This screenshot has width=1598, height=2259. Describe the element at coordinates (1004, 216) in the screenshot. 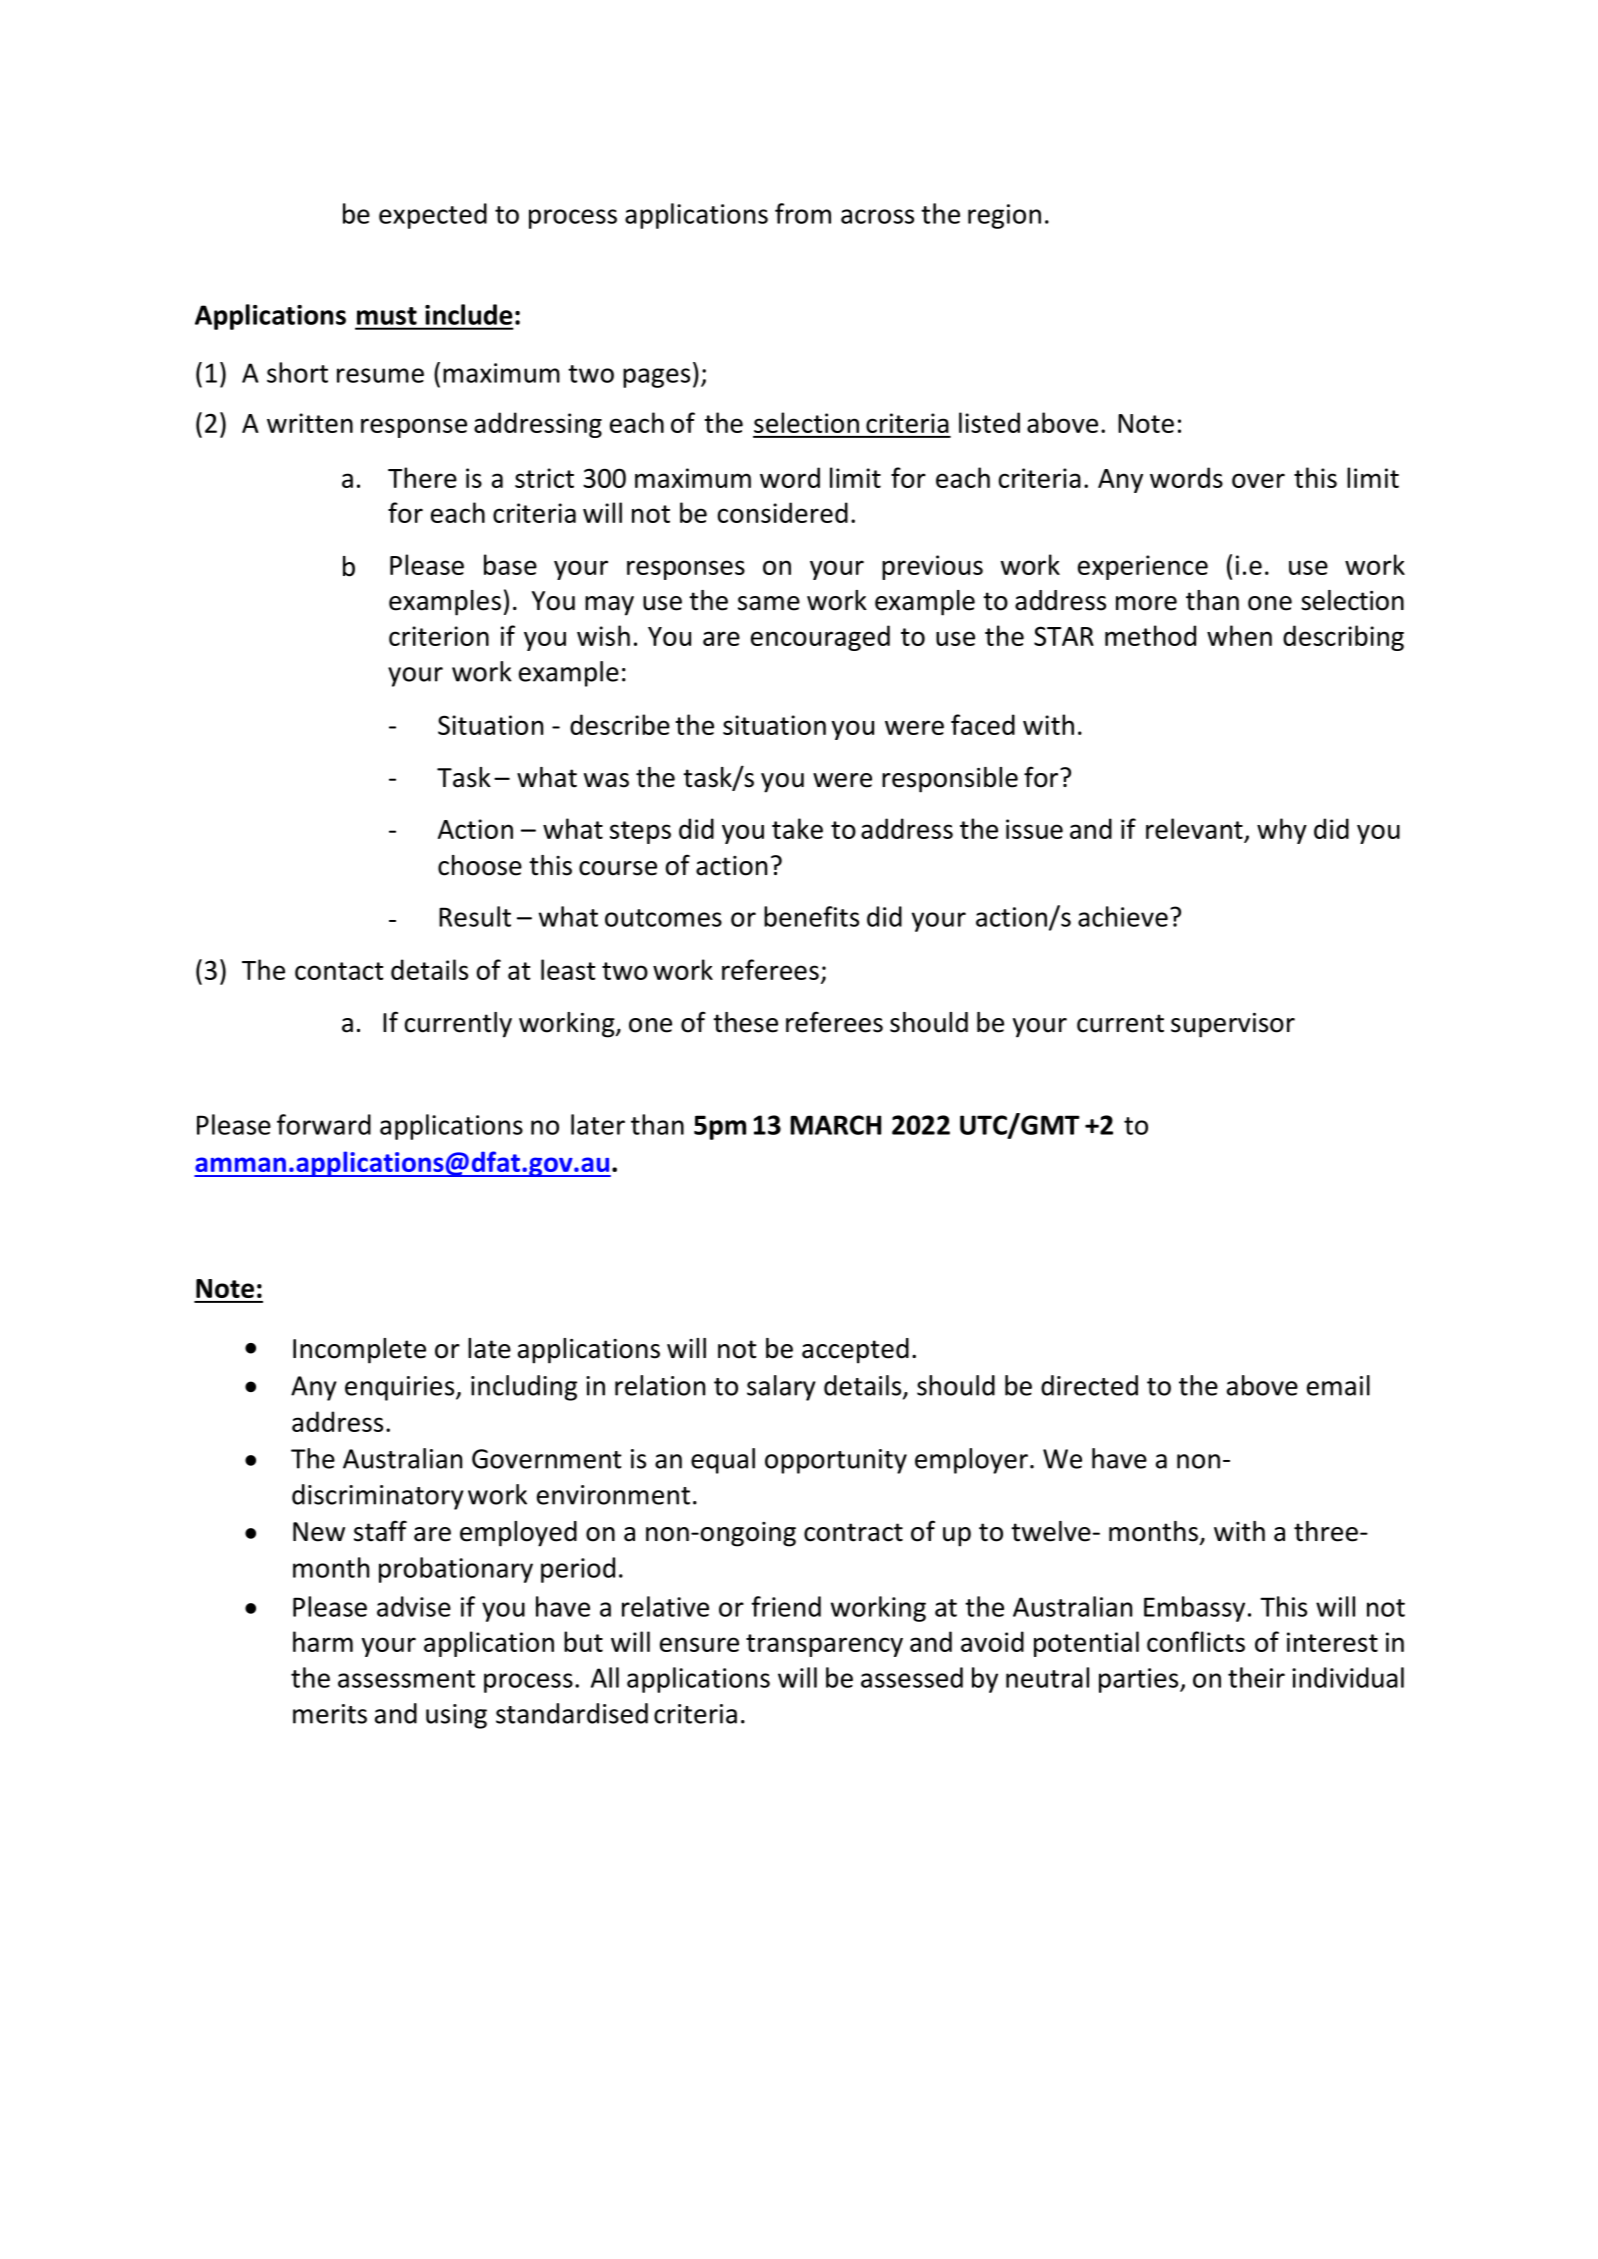

I see `region` at that location.
